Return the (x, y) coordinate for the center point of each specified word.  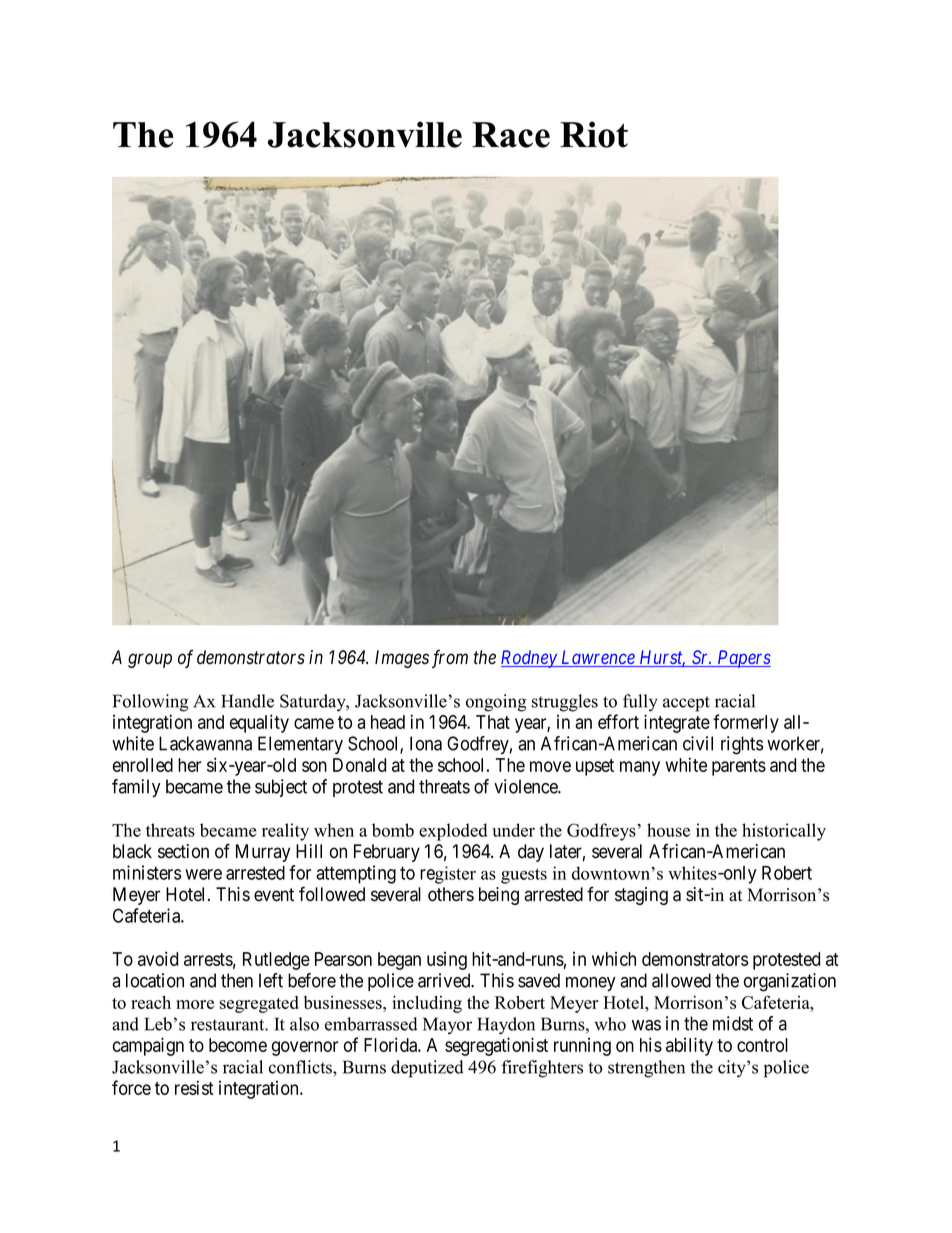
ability (689, 1046)
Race (511, 135)
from (450, 658)
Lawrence (598, 658)
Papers (743, 659)
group (150, 660)
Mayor (447, 1026)
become (238, 1045)
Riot (594, 134)
